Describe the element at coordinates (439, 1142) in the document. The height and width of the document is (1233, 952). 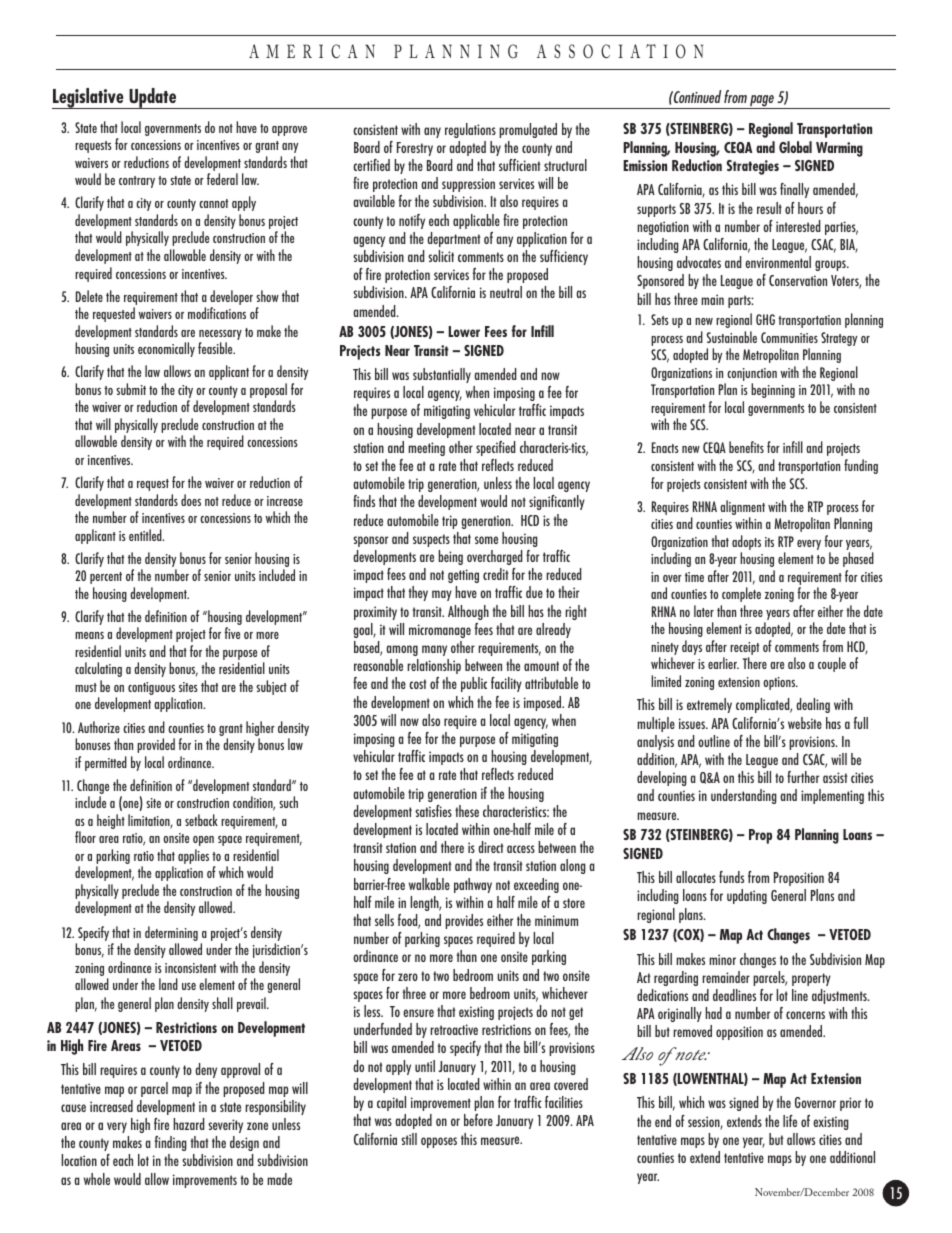
I see `opposes` at that location.
